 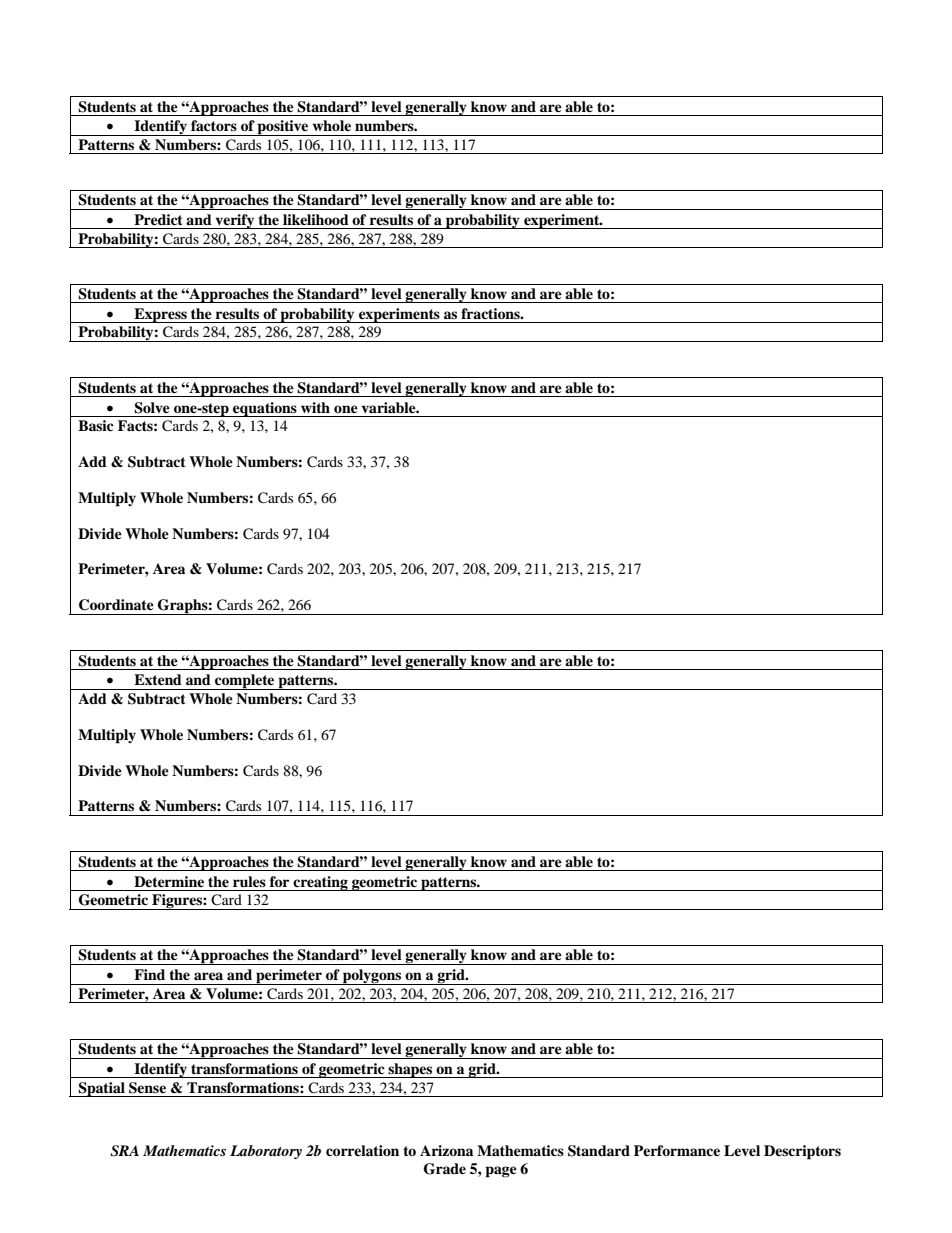 I want to click on Determine, so click(x=169, y=881).
